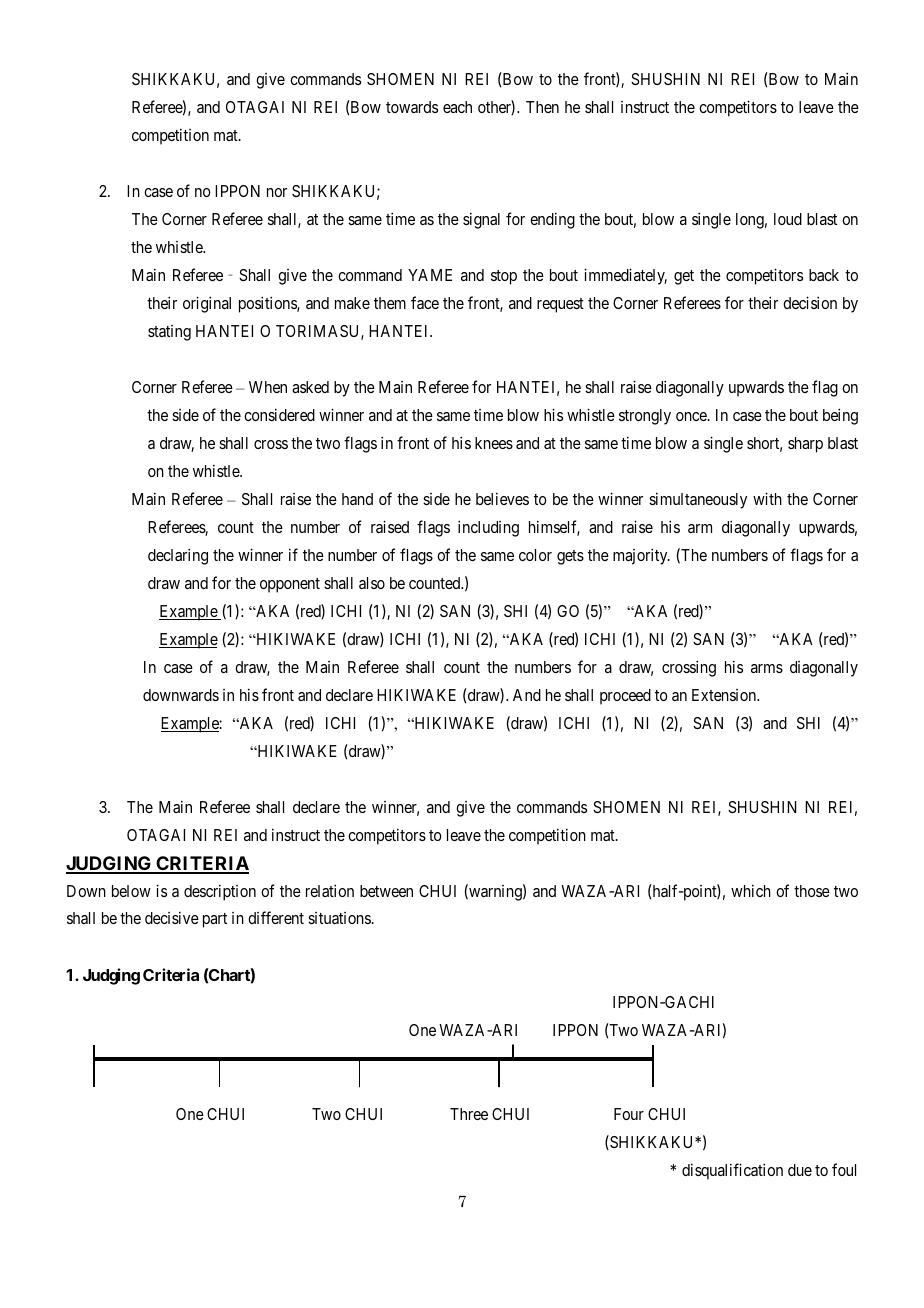 This page has height=1308, width=924. What do you see at coordinates (457, 107) in the page?
I see `each` at bounding box center [457, 107].
